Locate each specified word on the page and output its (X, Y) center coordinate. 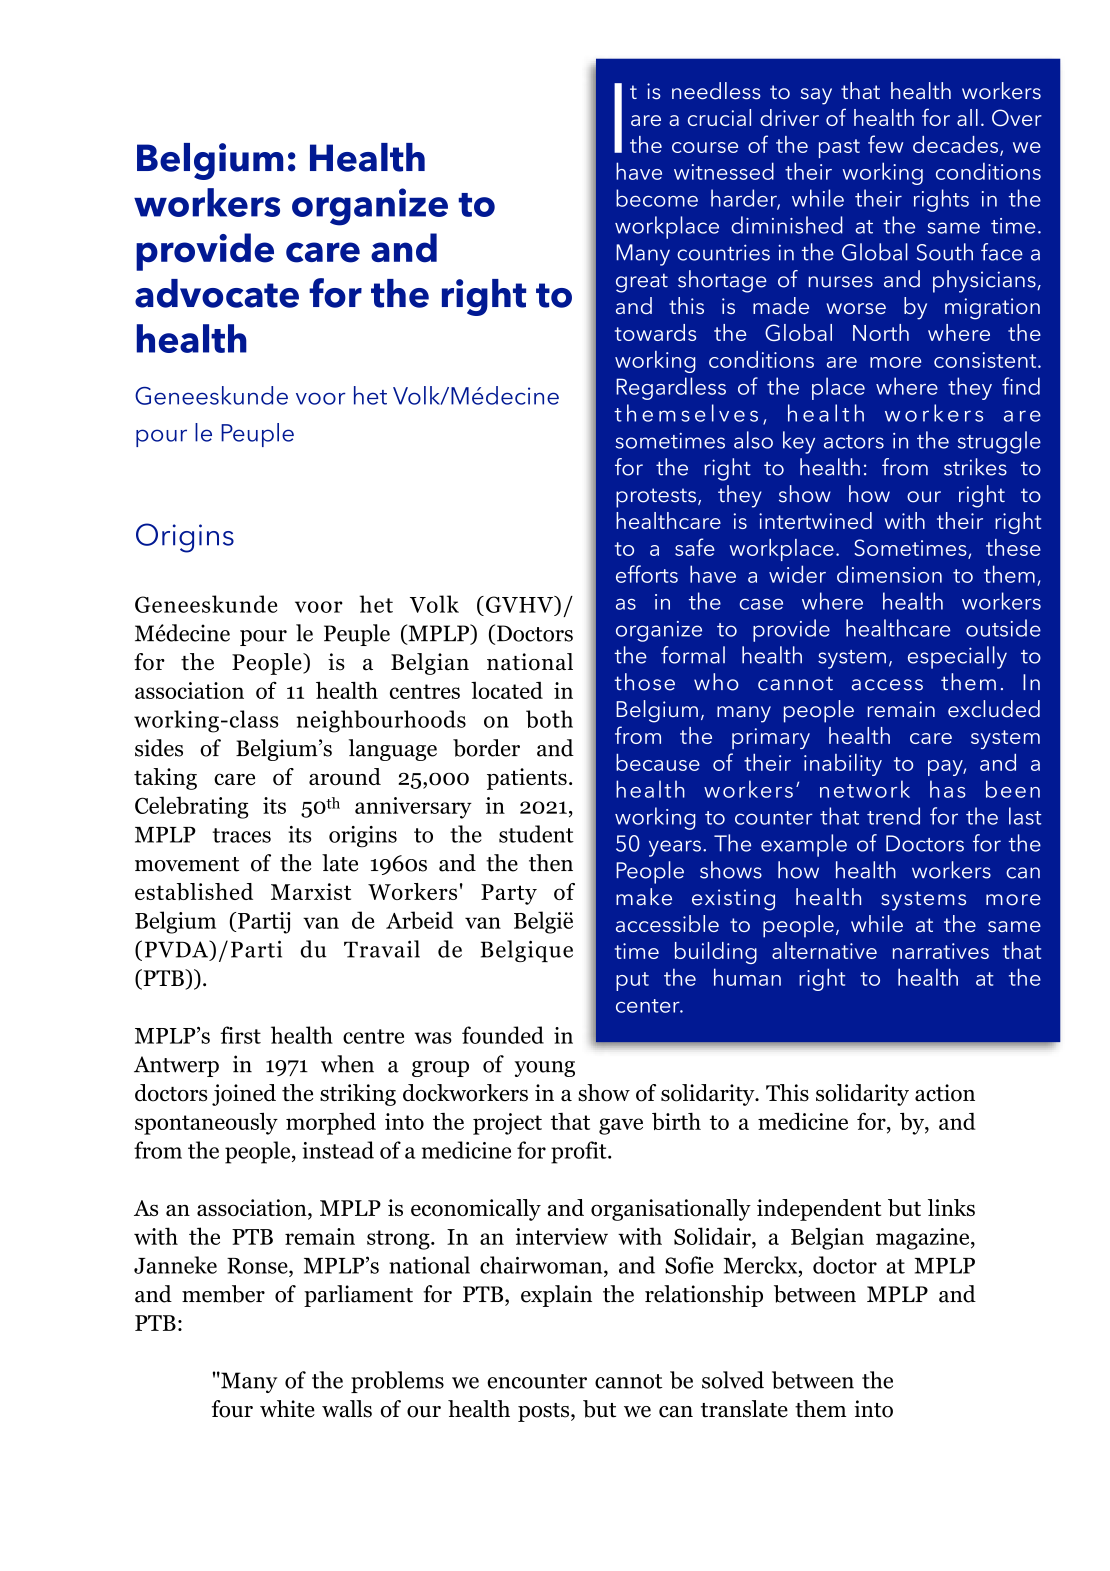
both (549, 719)
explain (556, 1296)
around (345, 777)
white (287, 1409)
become (657, 198)
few (885, 144)
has (948, 789)
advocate (217, 293)
